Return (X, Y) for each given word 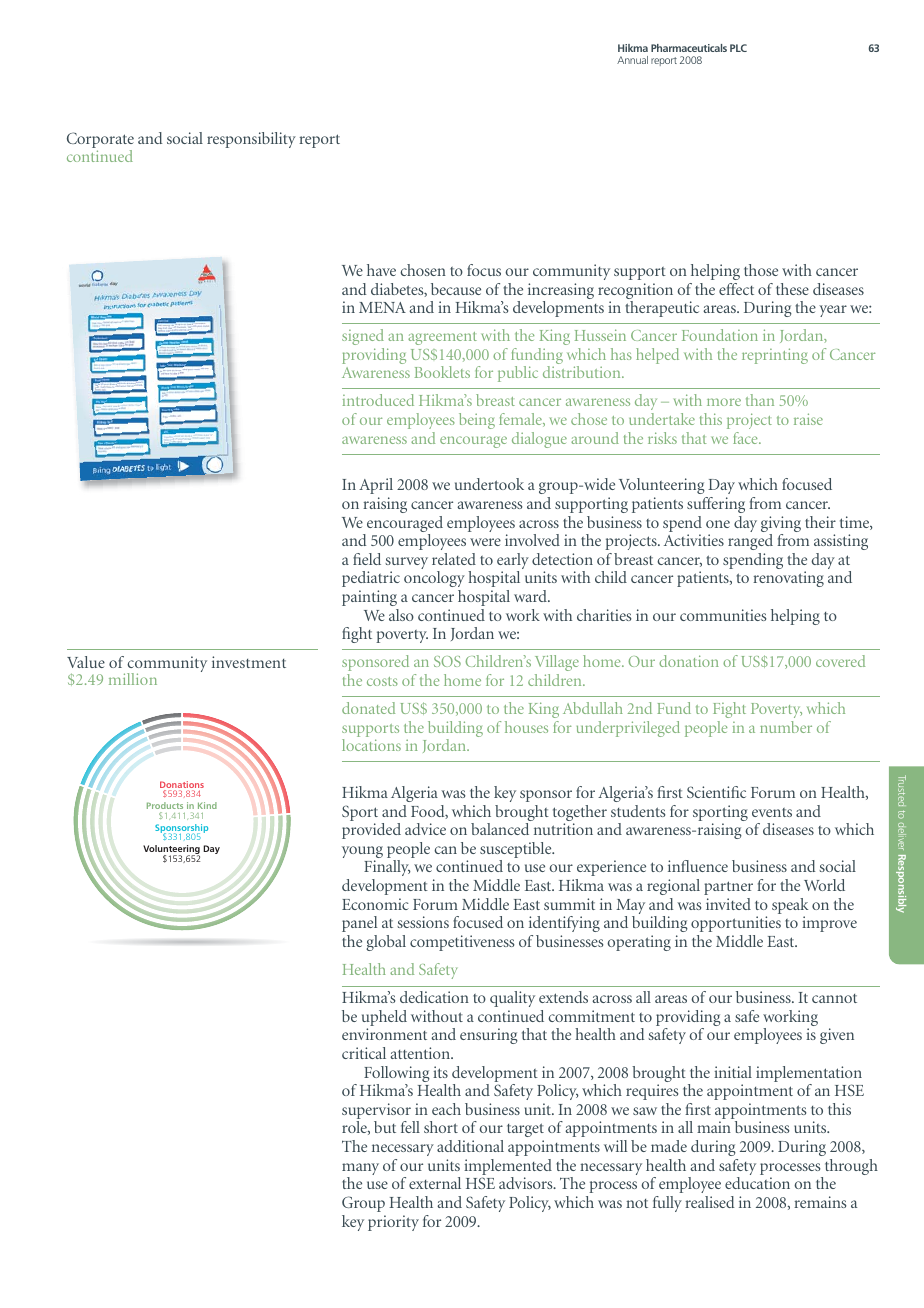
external (435, 1183)
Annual (632, 60)
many (360, 1170)
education (757, 1183)
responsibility (251, 140)
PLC (738, 48)
